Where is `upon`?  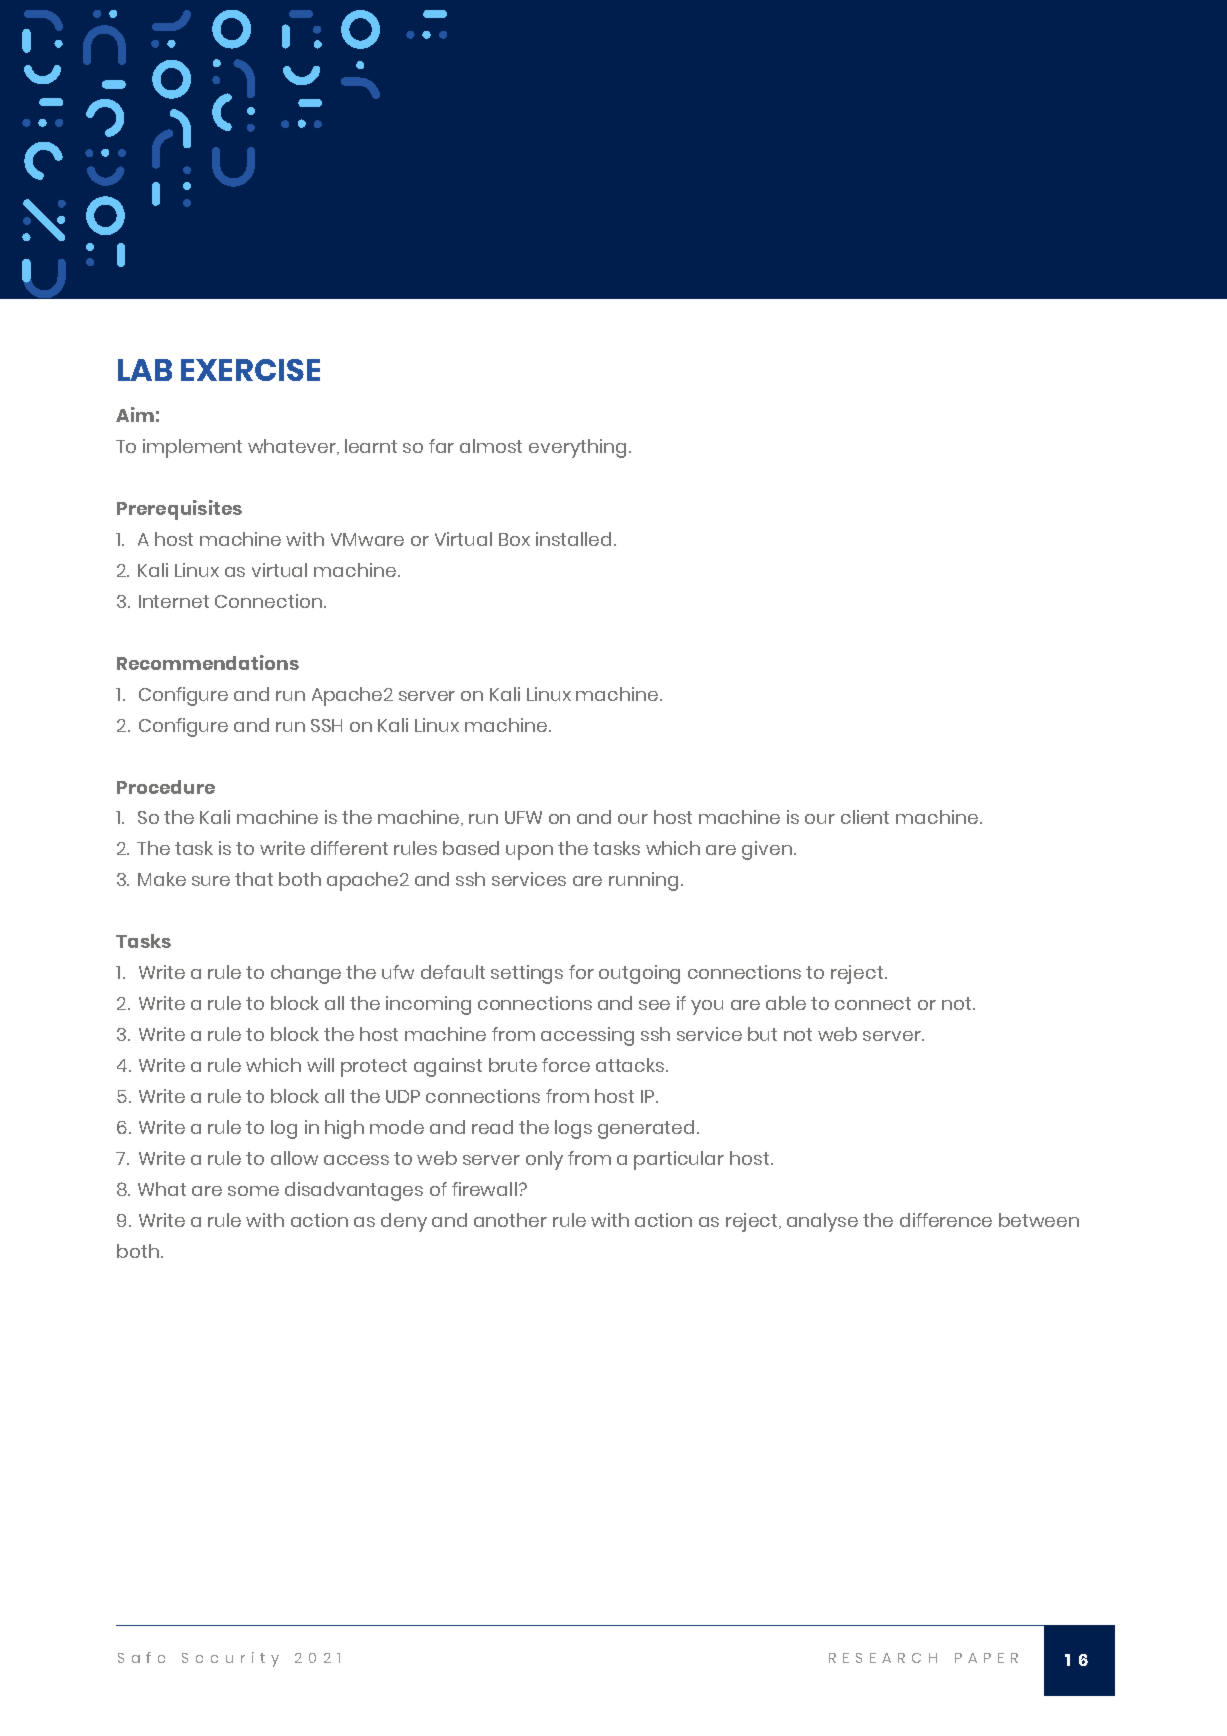 upon is located at coordinates (529, 852).
